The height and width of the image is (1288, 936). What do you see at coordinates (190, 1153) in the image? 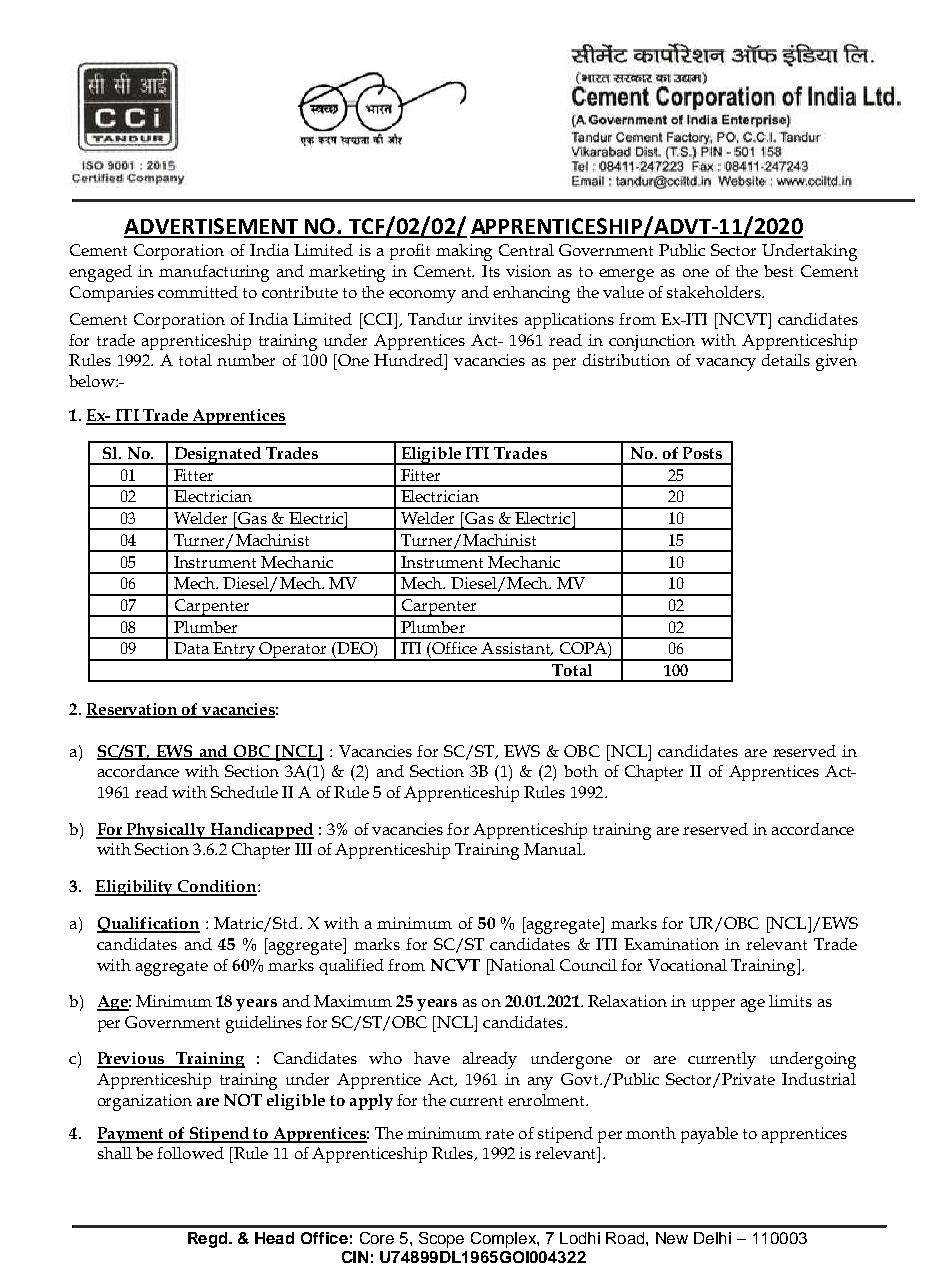
I see `followed` at bounding box center [190, 1153].
